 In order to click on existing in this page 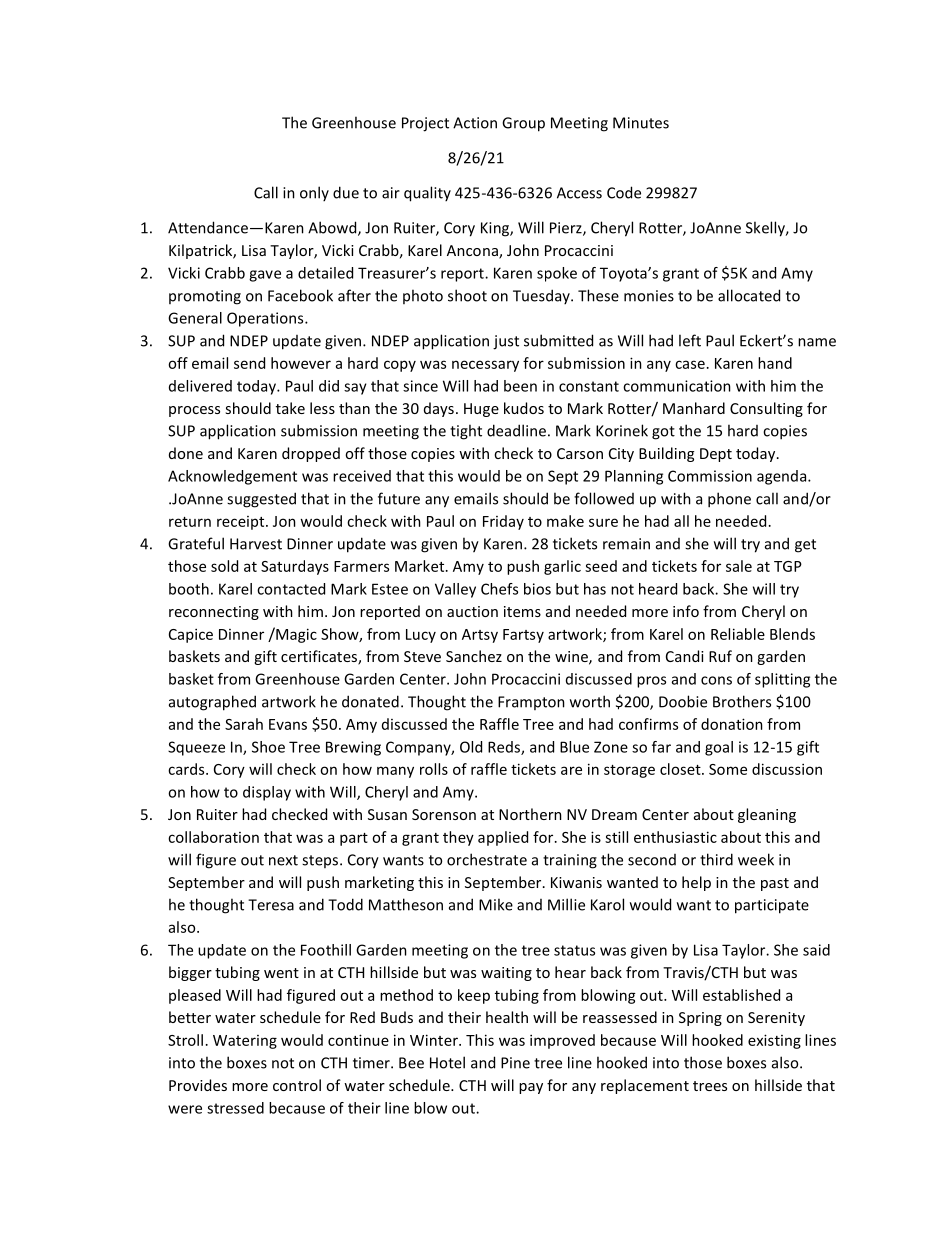, I will do `click(774, 1041)`.
